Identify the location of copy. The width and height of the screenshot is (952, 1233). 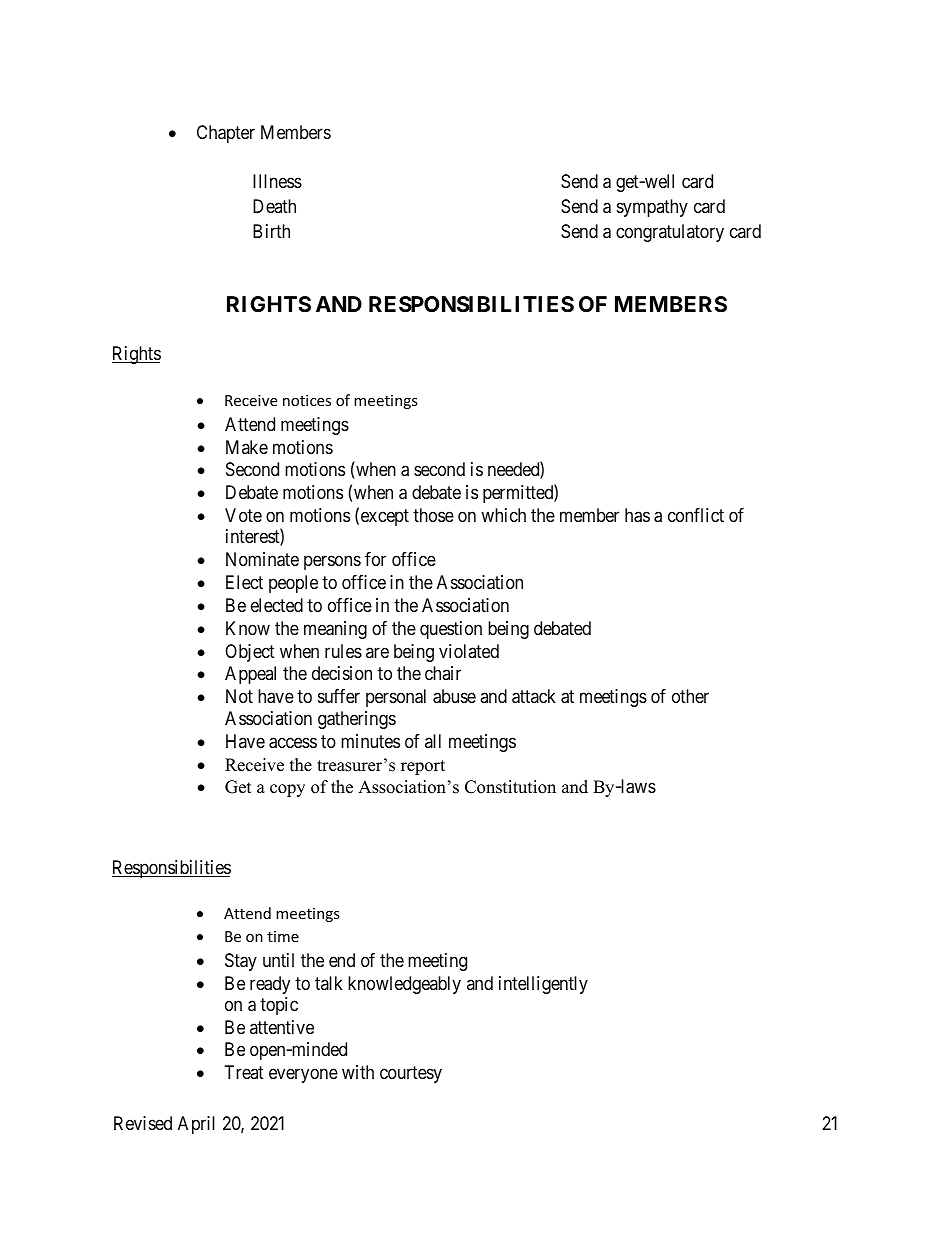
(287, 790).
